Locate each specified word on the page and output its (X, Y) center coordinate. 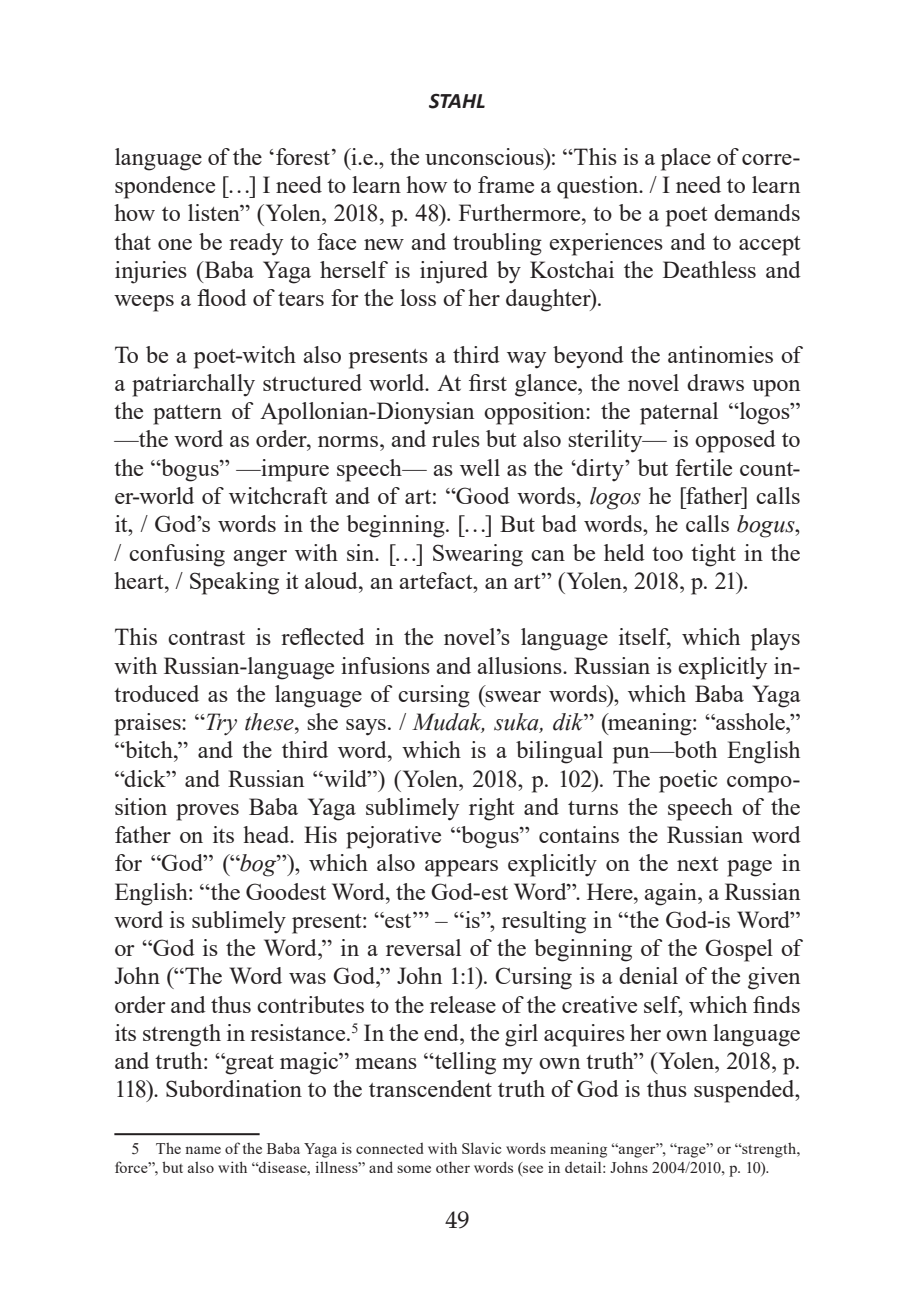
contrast (206, 638)
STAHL (457, 101)
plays (775, 639)
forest (303, 156)
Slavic (481, 1148)
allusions (520, 665)
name (203, 1150)
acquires (584, 1035)
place (686, 159)
